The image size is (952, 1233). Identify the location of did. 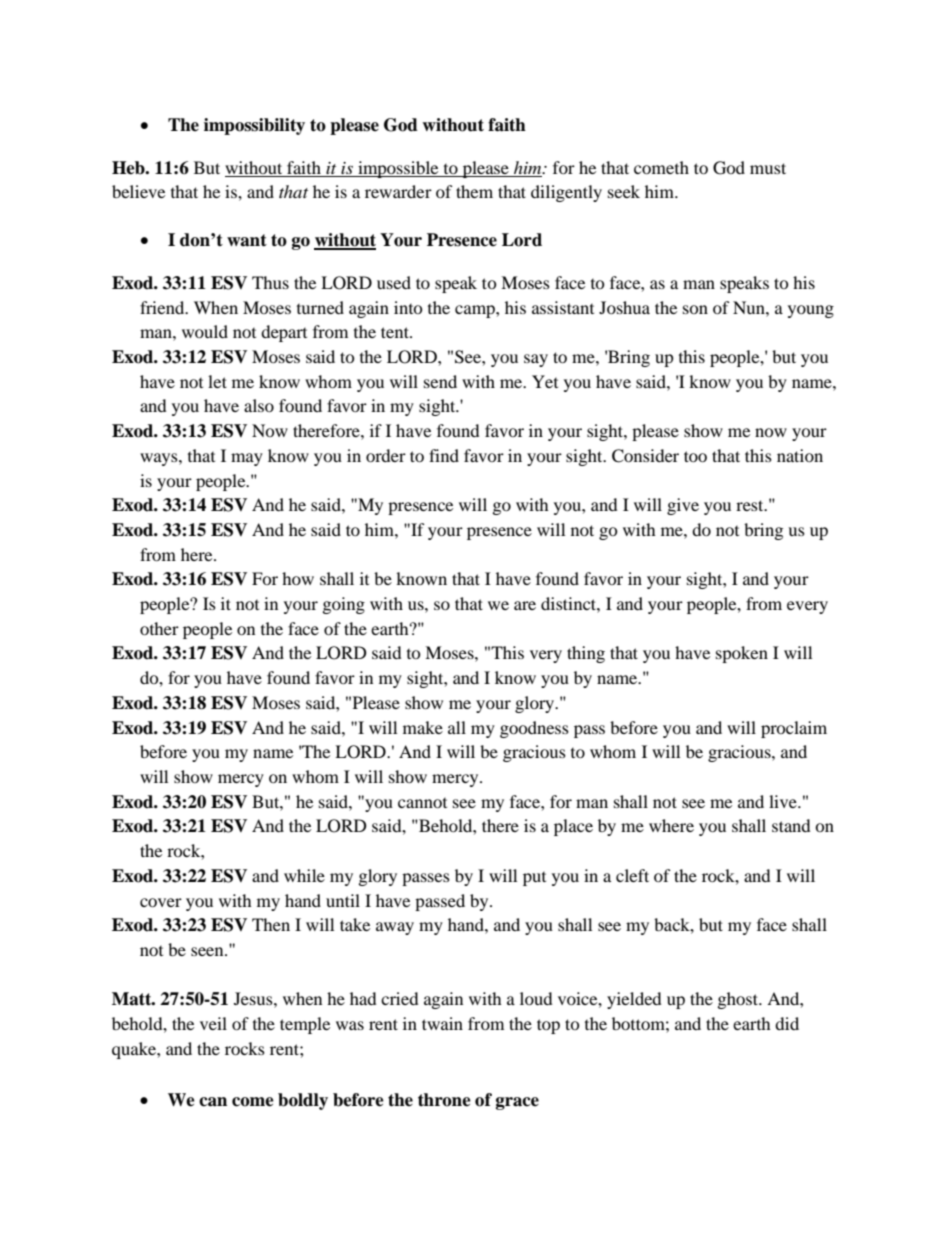
(787, 1023).
